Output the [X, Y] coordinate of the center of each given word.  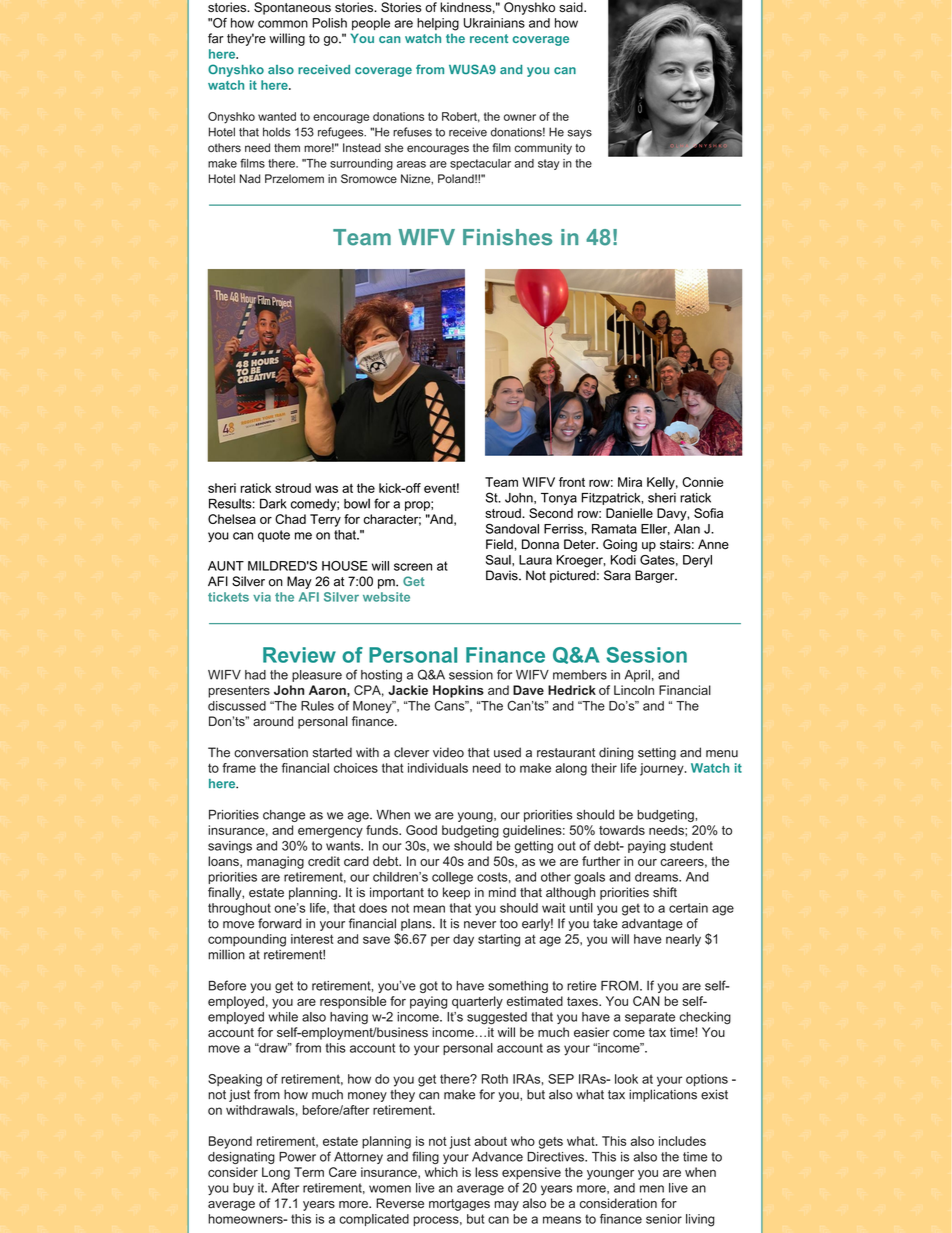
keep [456, 893]
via [262, 597]
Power [297, 1157]
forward [279, 923]
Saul [499, 560]
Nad [250, 179]
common [283, 24]
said [572, 7]
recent [489, 38]
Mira [630, 482]
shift [665, 892]
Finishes [507, 237]
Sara [617, 575]
